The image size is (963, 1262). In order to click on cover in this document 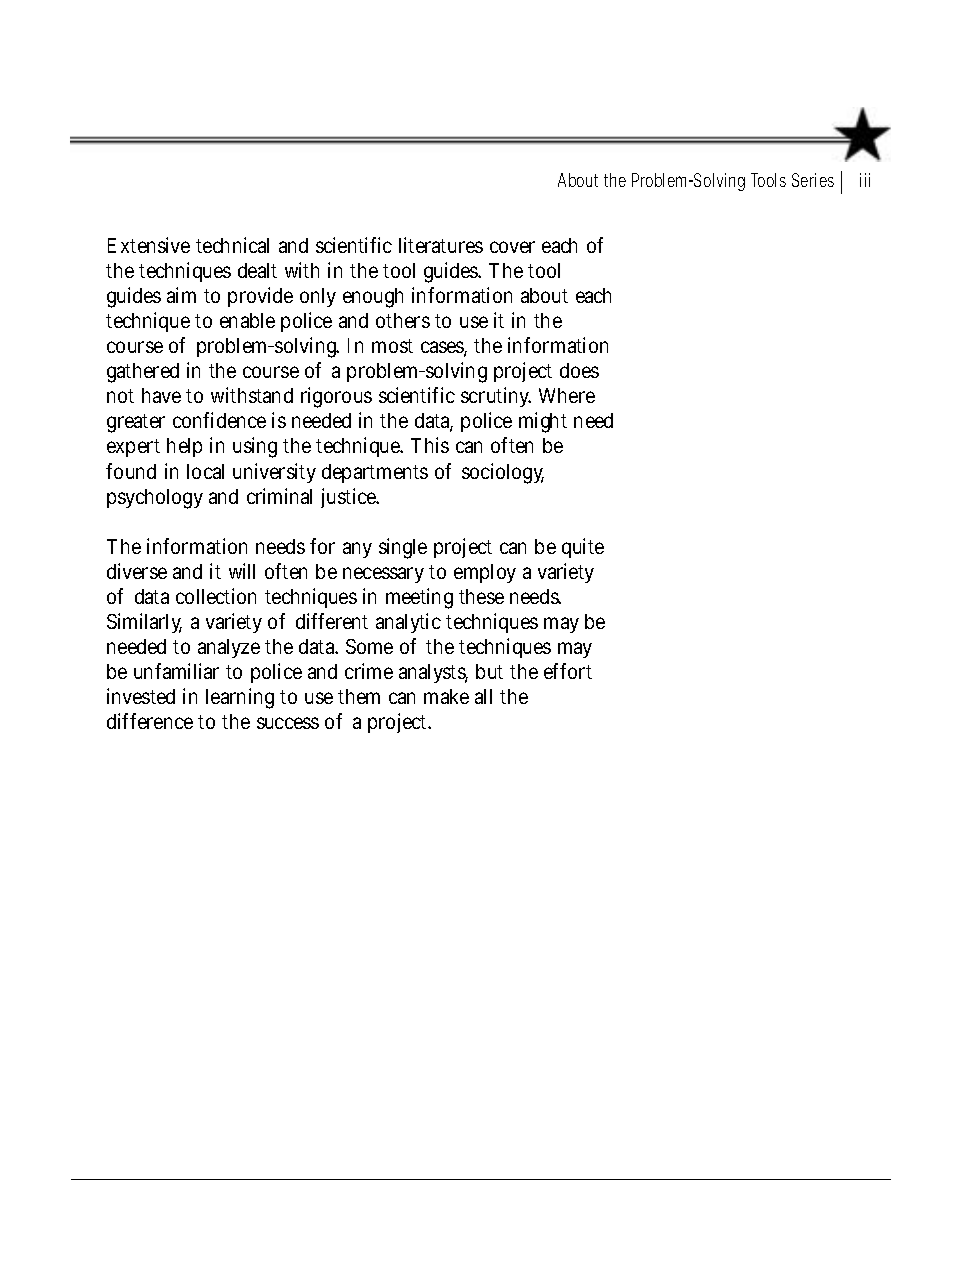, I will do `click(512, 247)`.
